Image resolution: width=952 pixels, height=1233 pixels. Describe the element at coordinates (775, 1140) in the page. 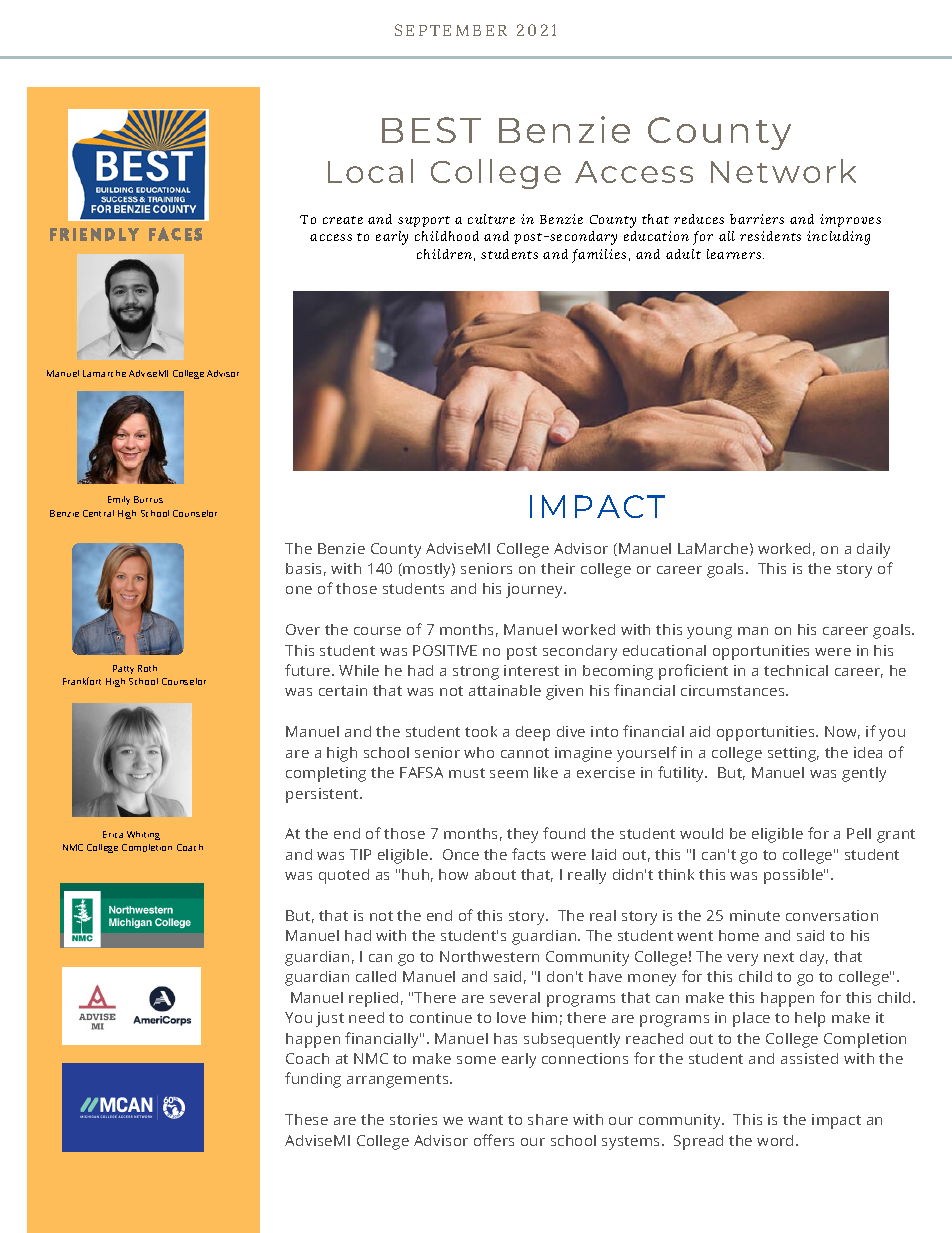

I see `word` at that location.
